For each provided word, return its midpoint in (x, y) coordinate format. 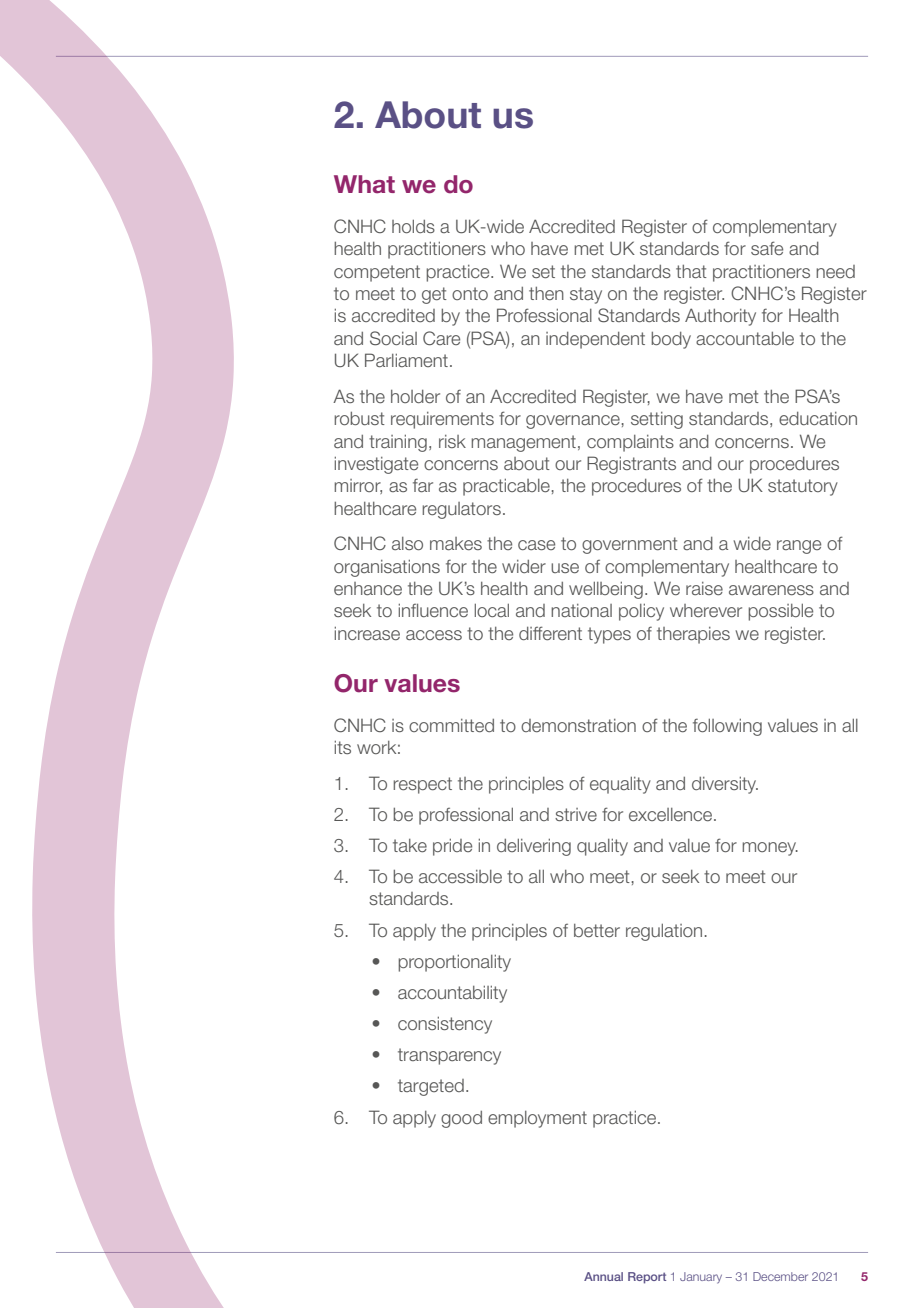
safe (767, 248)
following (727, 727)
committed (451, 725)
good (461, 1119)
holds (413, 226)
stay (586, 295)
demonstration (578, 725)
